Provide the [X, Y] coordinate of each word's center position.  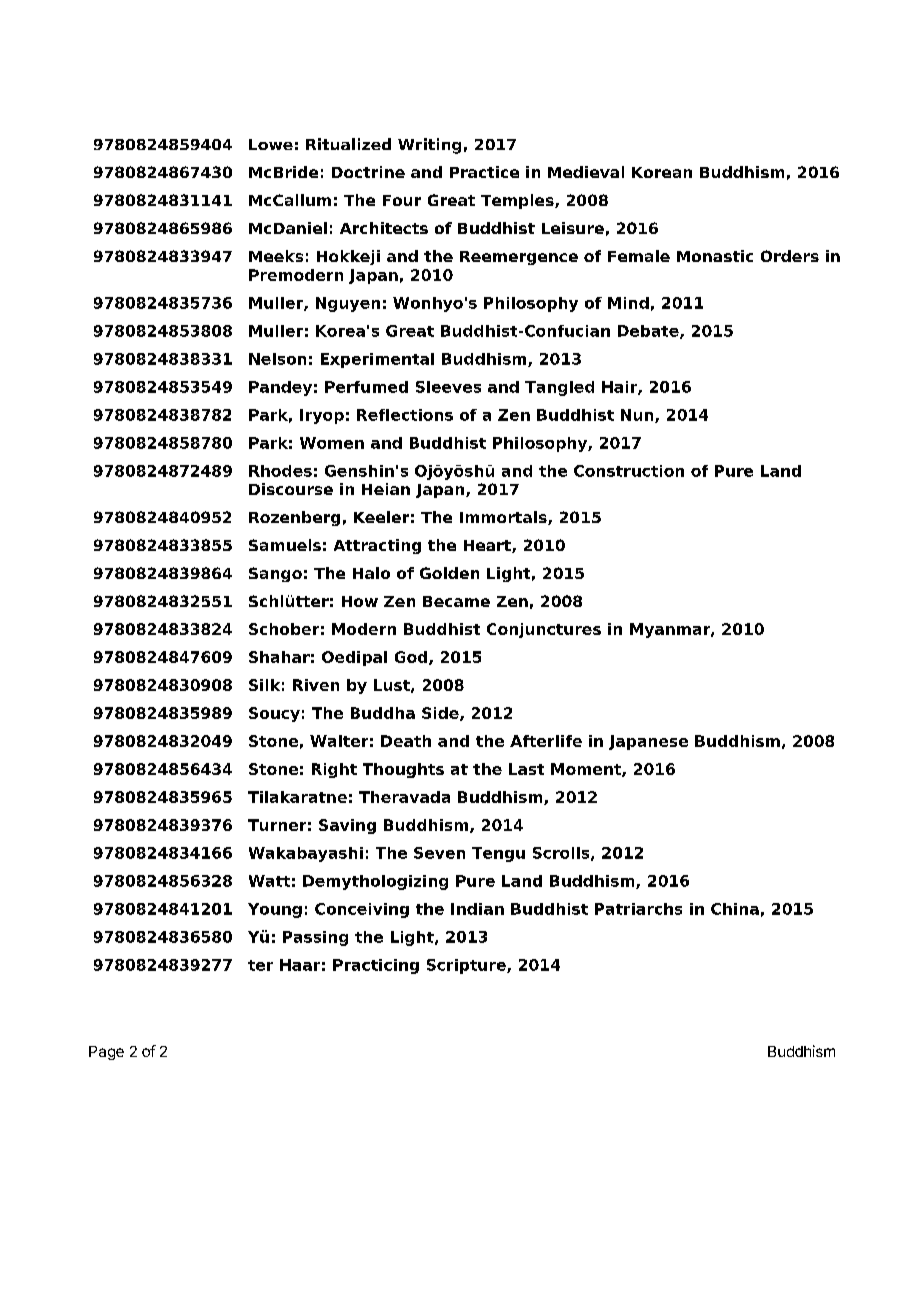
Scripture [467, 966]
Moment [587, 770]
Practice [484, 172]
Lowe [271, 144]
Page [106, 1053]
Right [334, 770]
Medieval [586, 172]
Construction [629, 471]
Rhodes [280, 471]
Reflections [405, 415]
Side [441, 714]
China [735, 909]
